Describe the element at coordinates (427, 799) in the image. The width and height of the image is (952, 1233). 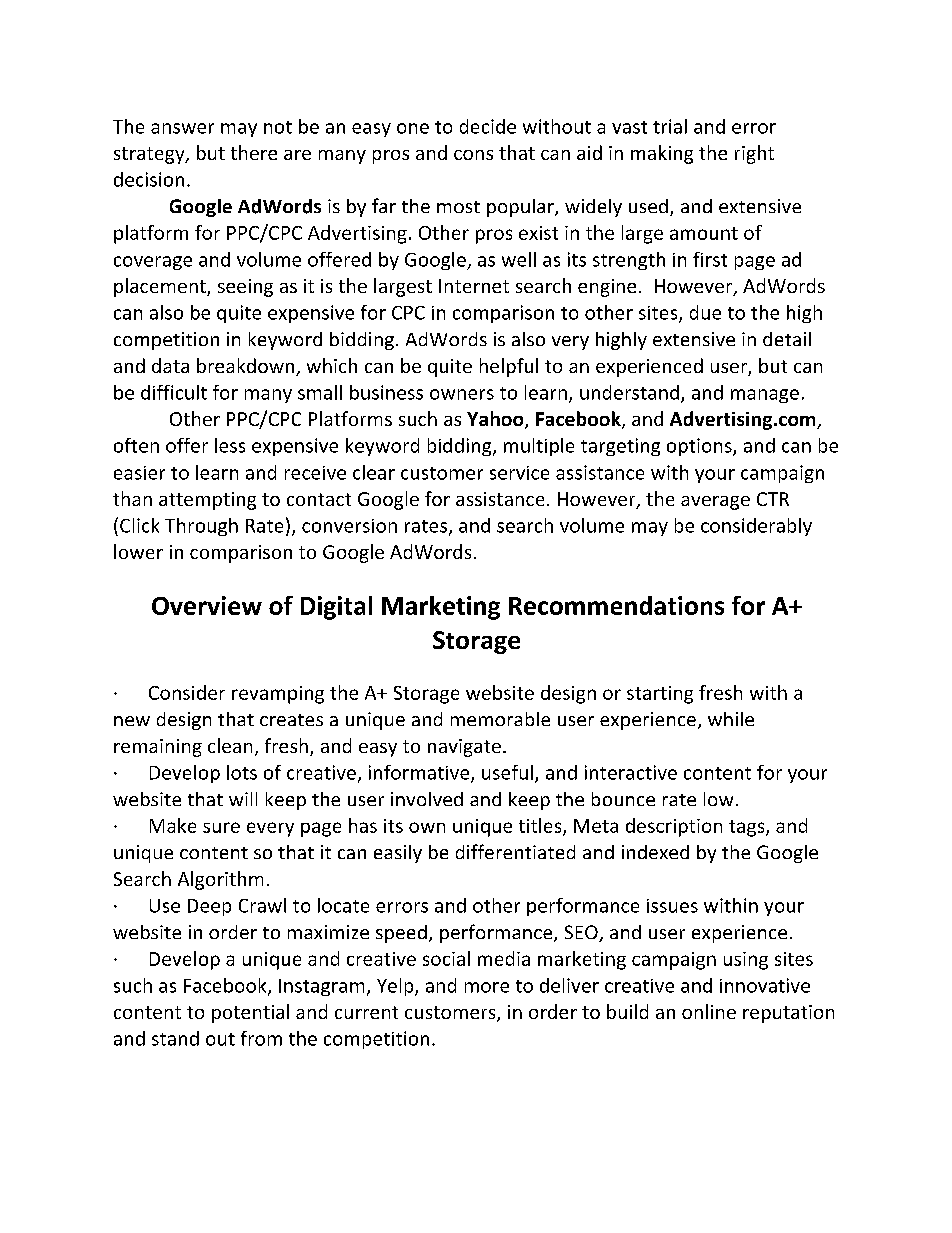
I see `involved` at that location.
